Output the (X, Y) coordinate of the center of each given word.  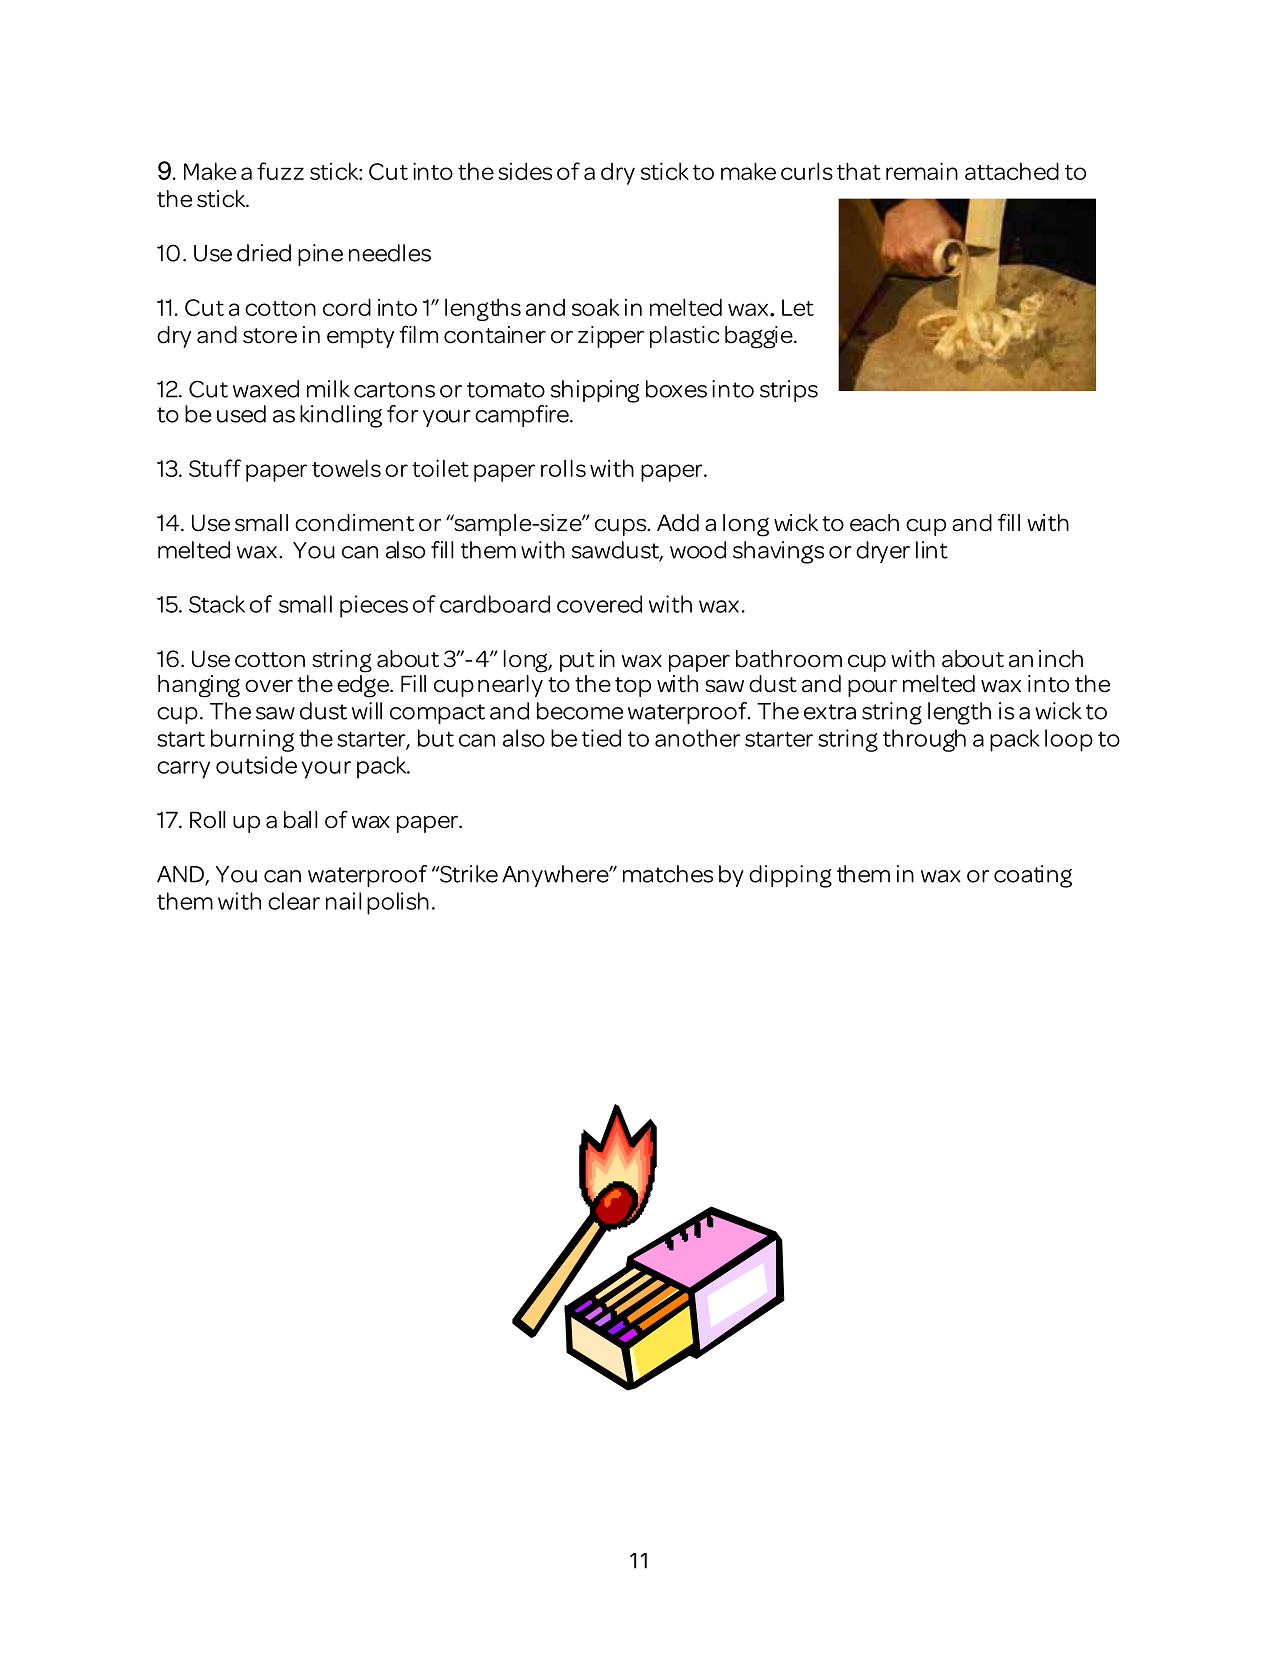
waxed (266, 389)
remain (922, 171)
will (367, 711)
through (924, 740)
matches (668, 874)
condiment (354, 523)
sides (525, 171)
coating (1033, 876)
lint (932, 550)
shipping (595, 391)
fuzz (280, 171)
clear (294, 901)
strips (789, 391)
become (580, 711)
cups (622, 527)
